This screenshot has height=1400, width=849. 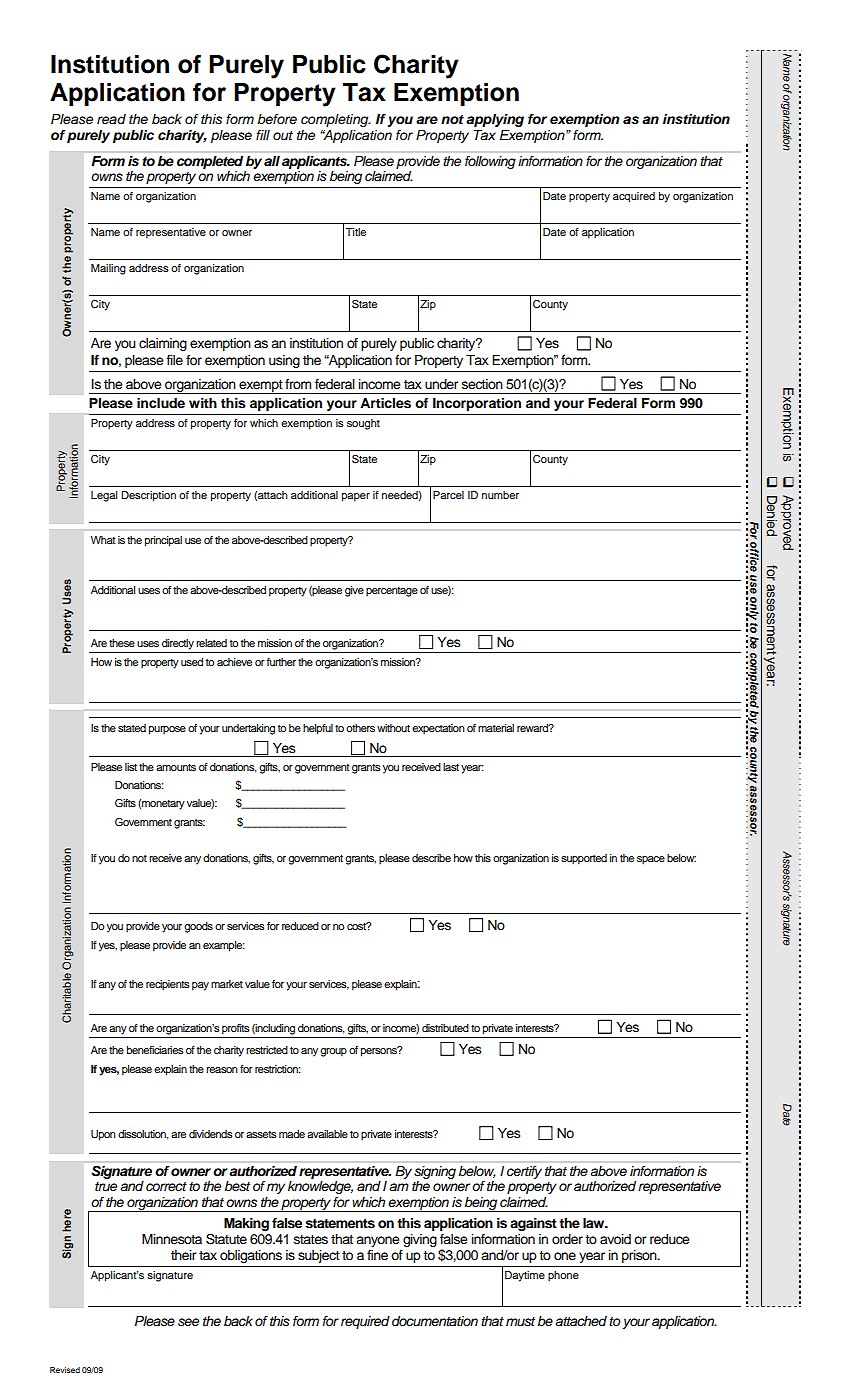 What do you see at coordinates (131, 767) in the screenshot?
I see `list` at bounding box center [131, 767].
